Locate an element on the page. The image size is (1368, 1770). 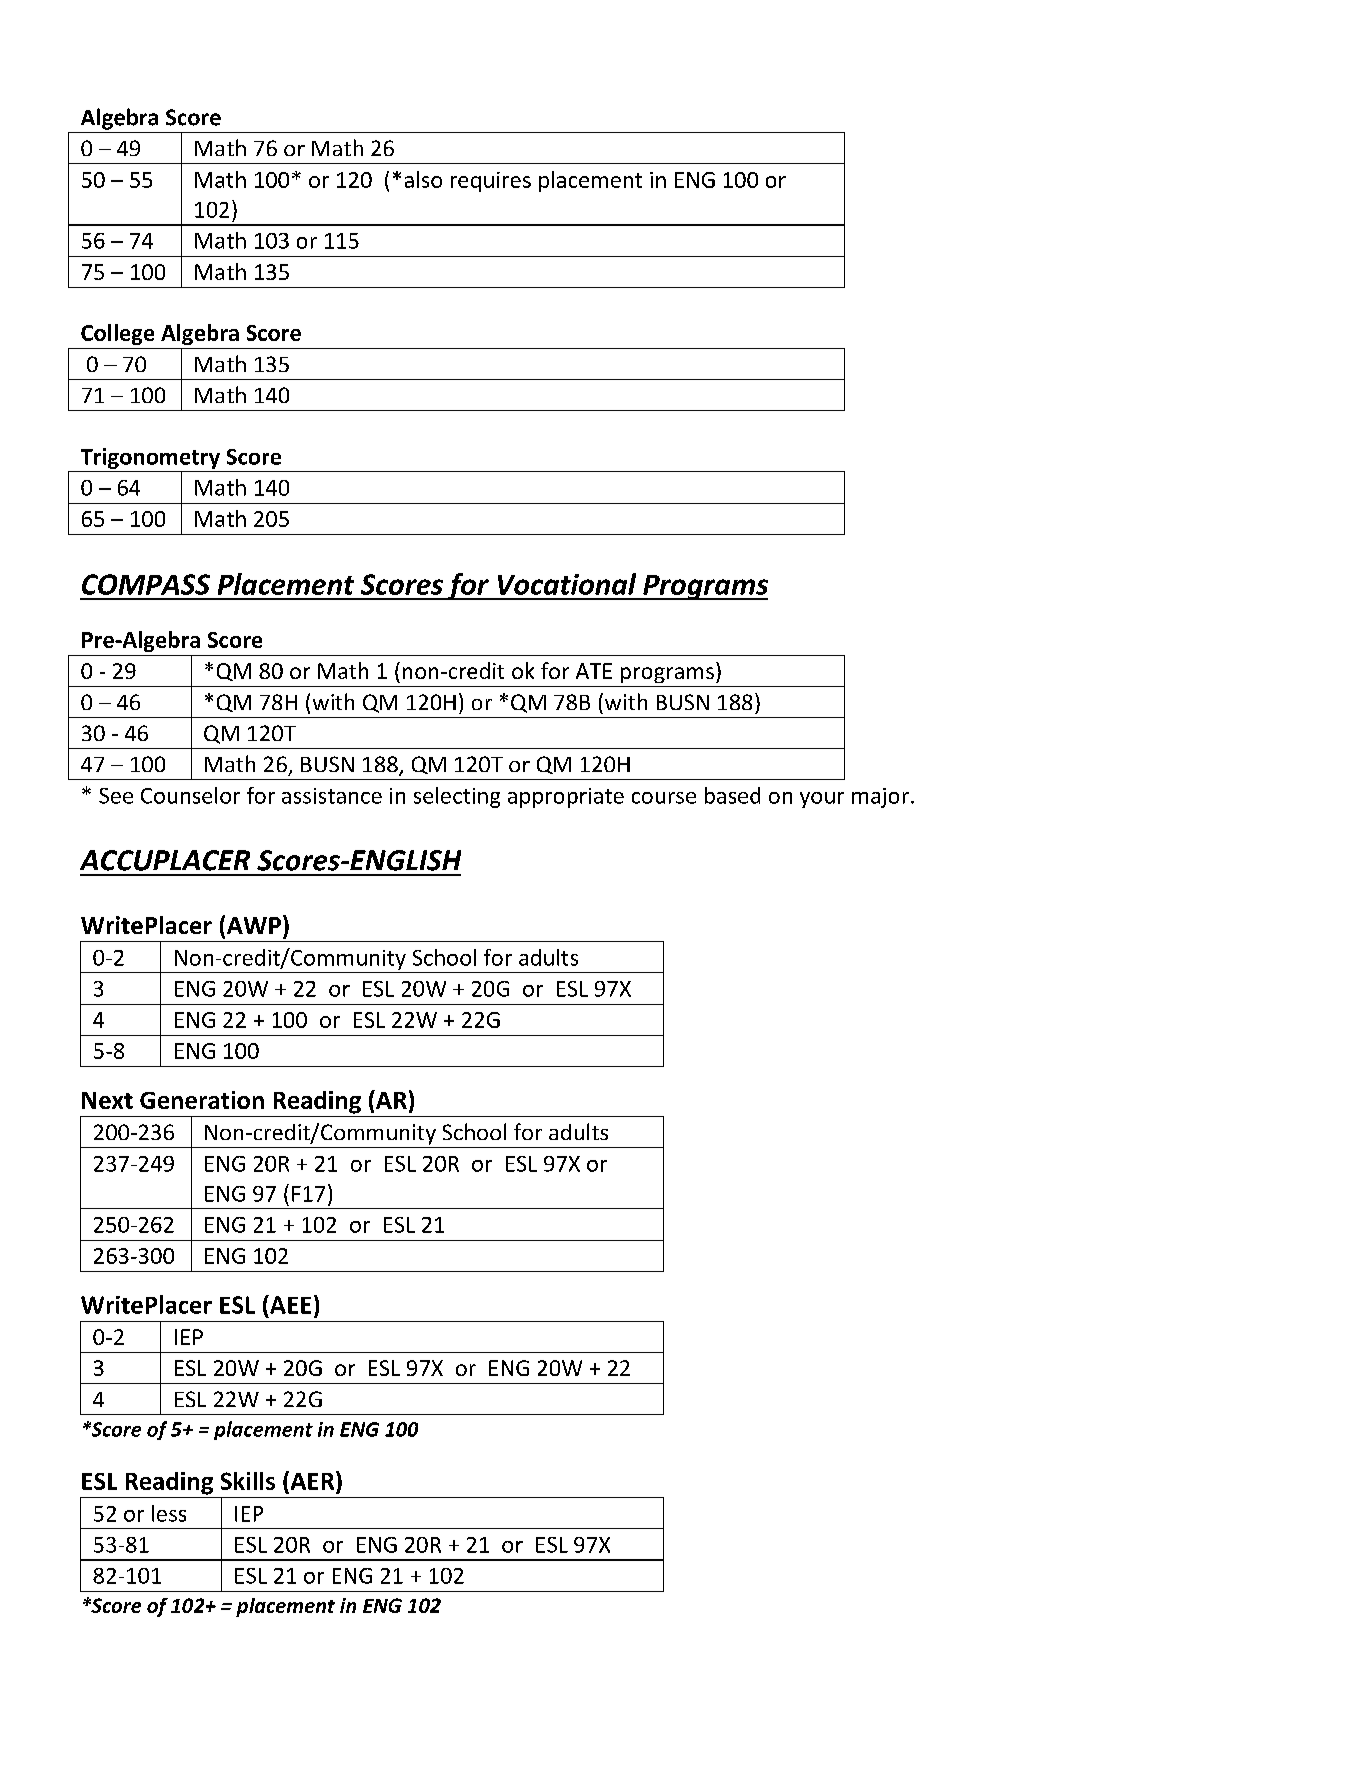
less is located at coordinates (169, 1513).
